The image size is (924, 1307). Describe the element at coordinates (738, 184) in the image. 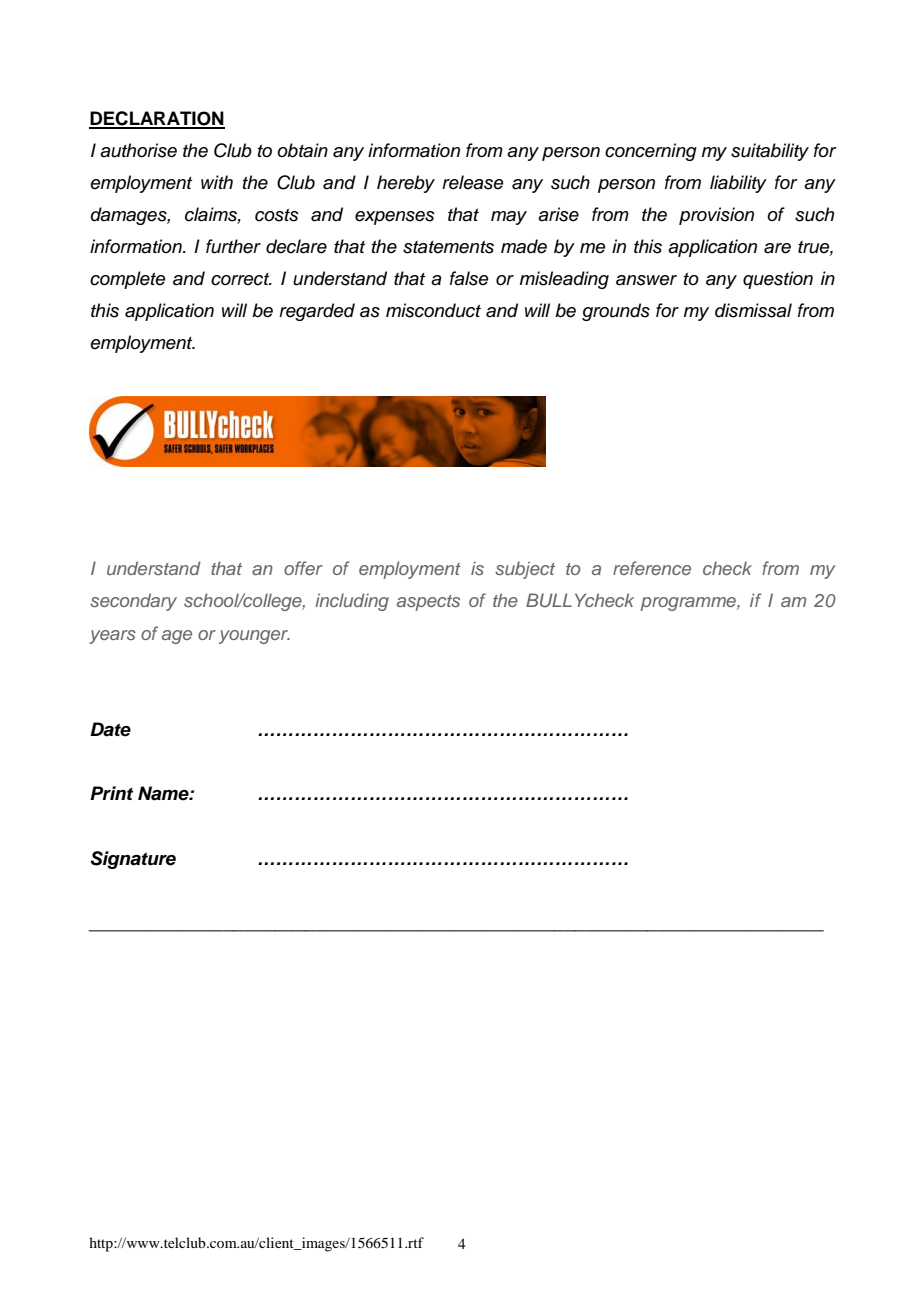

I see `liability` at that location.
